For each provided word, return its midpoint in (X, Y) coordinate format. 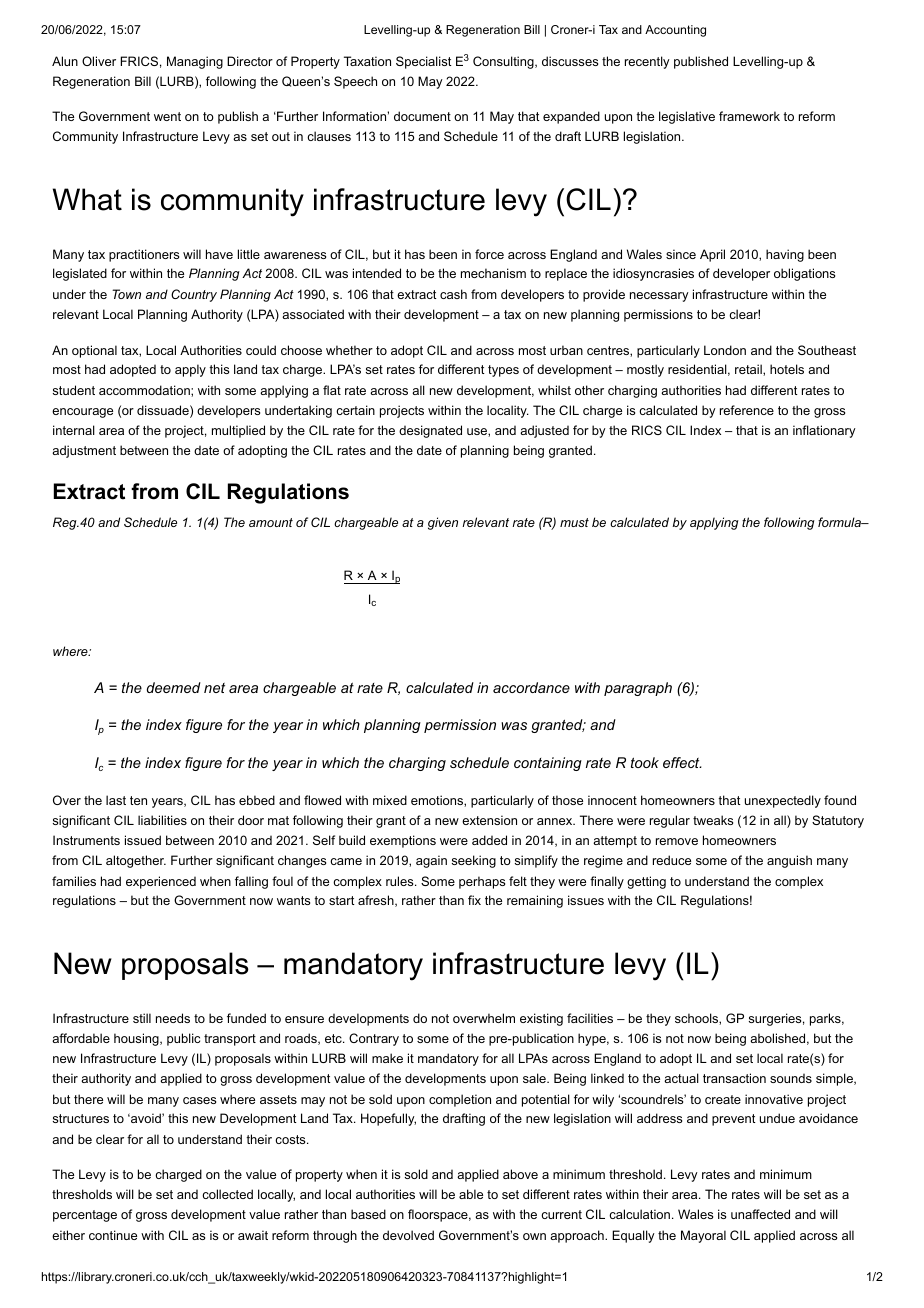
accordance (531, 687)
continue (113, 1235)
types (503, 371)
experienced (161, 882)
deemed (174, 687)
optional (94, 351)
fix (474, 900)
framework (749, 116)
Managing (195, 62)
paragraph (638, 689)
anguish (789, 861)
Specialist (424, 62)
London (725, 350)
